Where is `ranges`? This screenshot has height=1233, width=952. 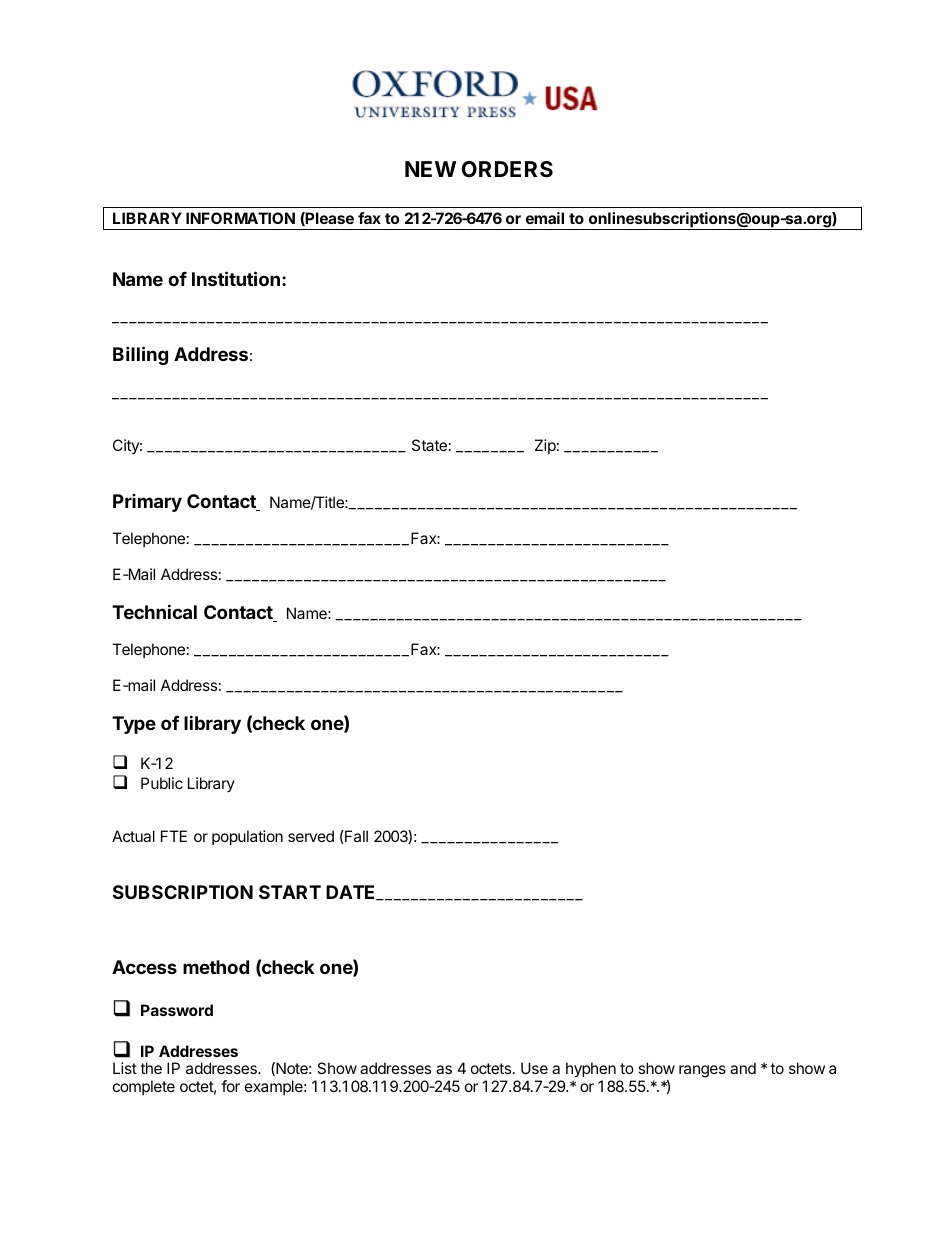 ranges is located at coordinates (702, 1071).
